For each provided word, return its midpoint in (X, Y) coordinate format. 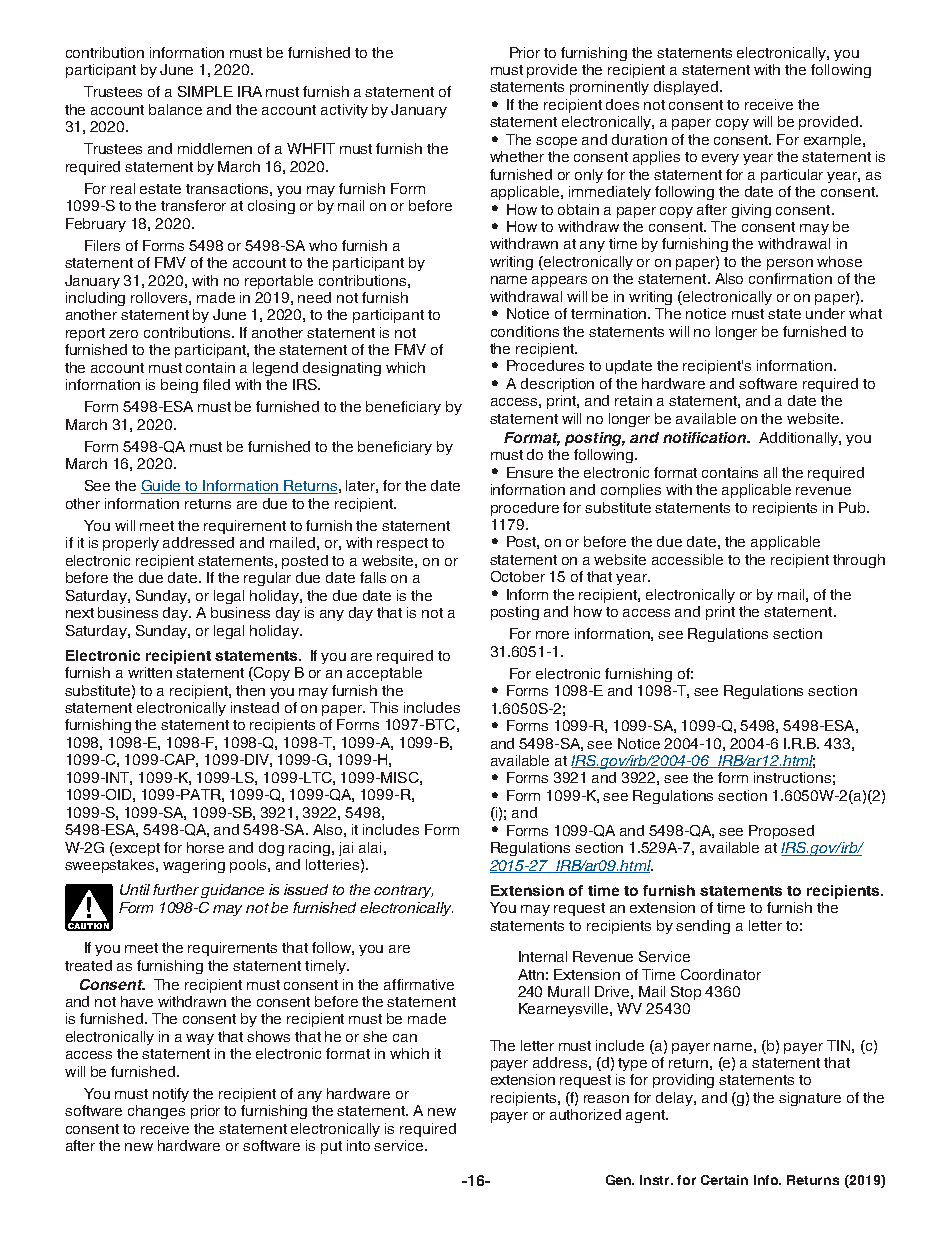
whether (517, 156)
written (150, 672)
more (552, 635)
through (859, 561)
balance (175, 109)
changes (156, 1112)
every (720, 159)
